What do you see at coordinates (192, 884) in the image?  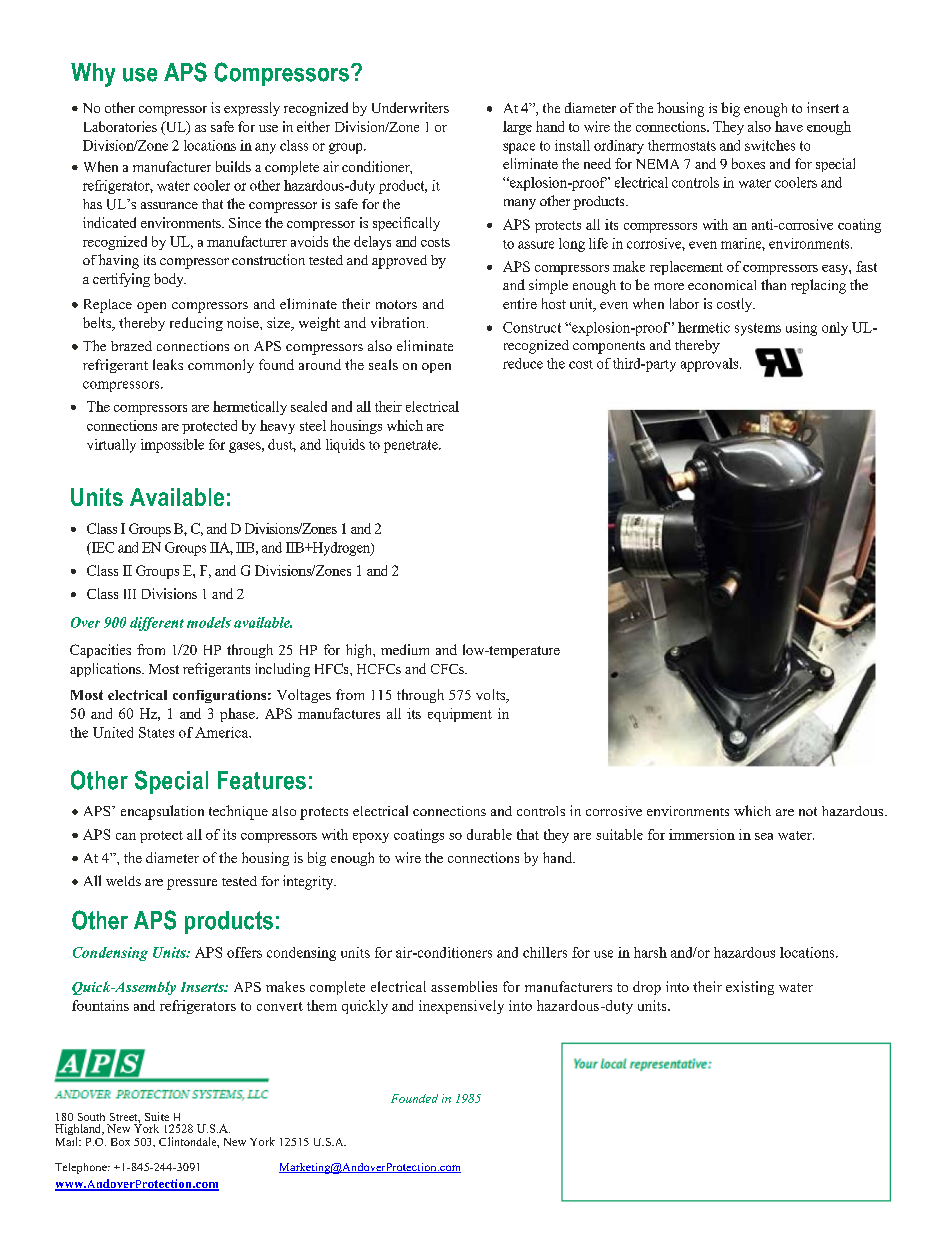 I see `pressure` at bounding box center [192, 884].
